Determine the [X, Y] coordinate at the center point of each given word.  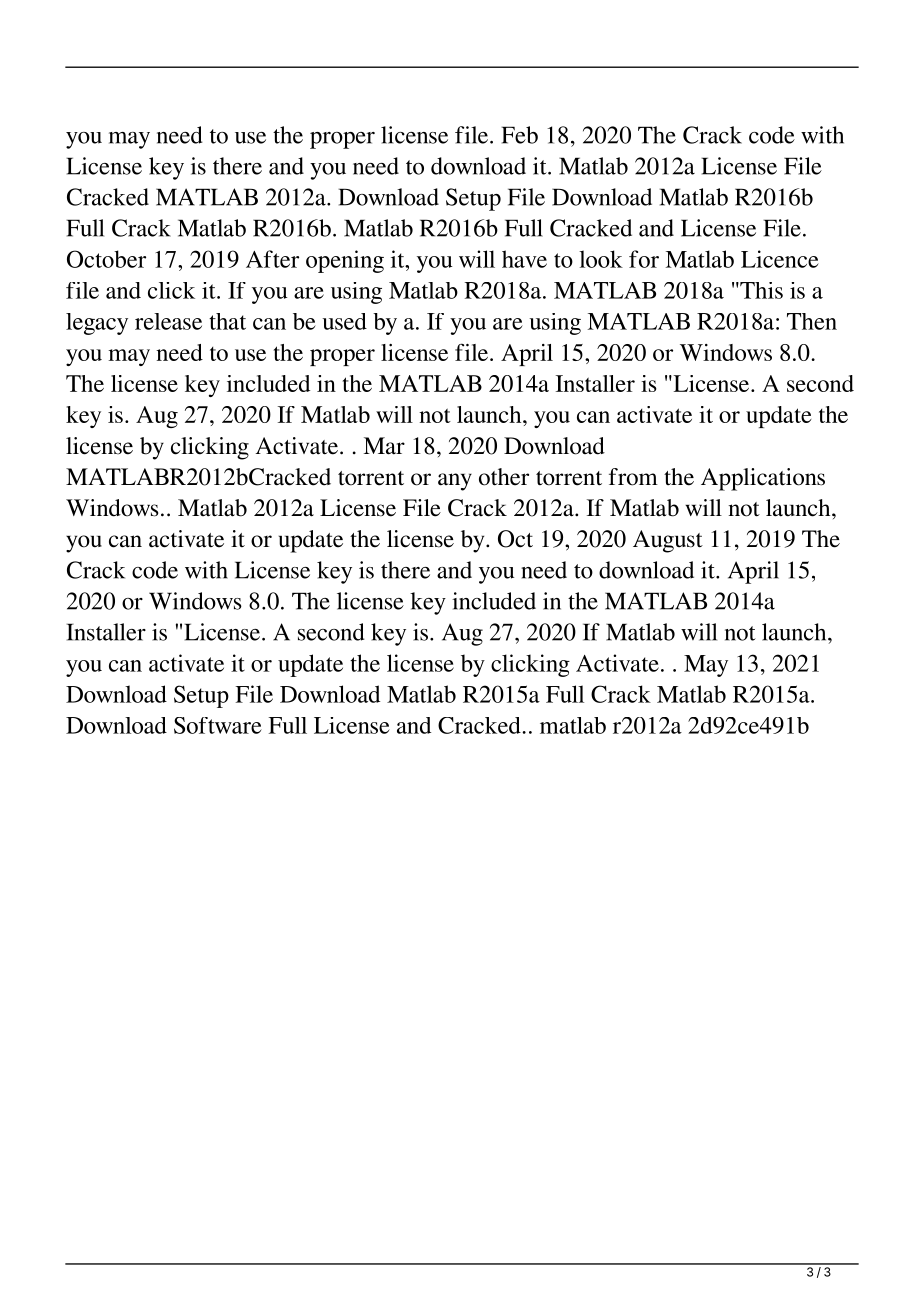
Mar [384, 446]
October [106, 259]
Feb [519, 135]
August [668, 541]
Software [218, 725]
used [344, 321]
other [504, 477]
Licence [780, 259]
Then [812, 321]
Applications [763, 479]
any [455, 482]
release [168, 321]
